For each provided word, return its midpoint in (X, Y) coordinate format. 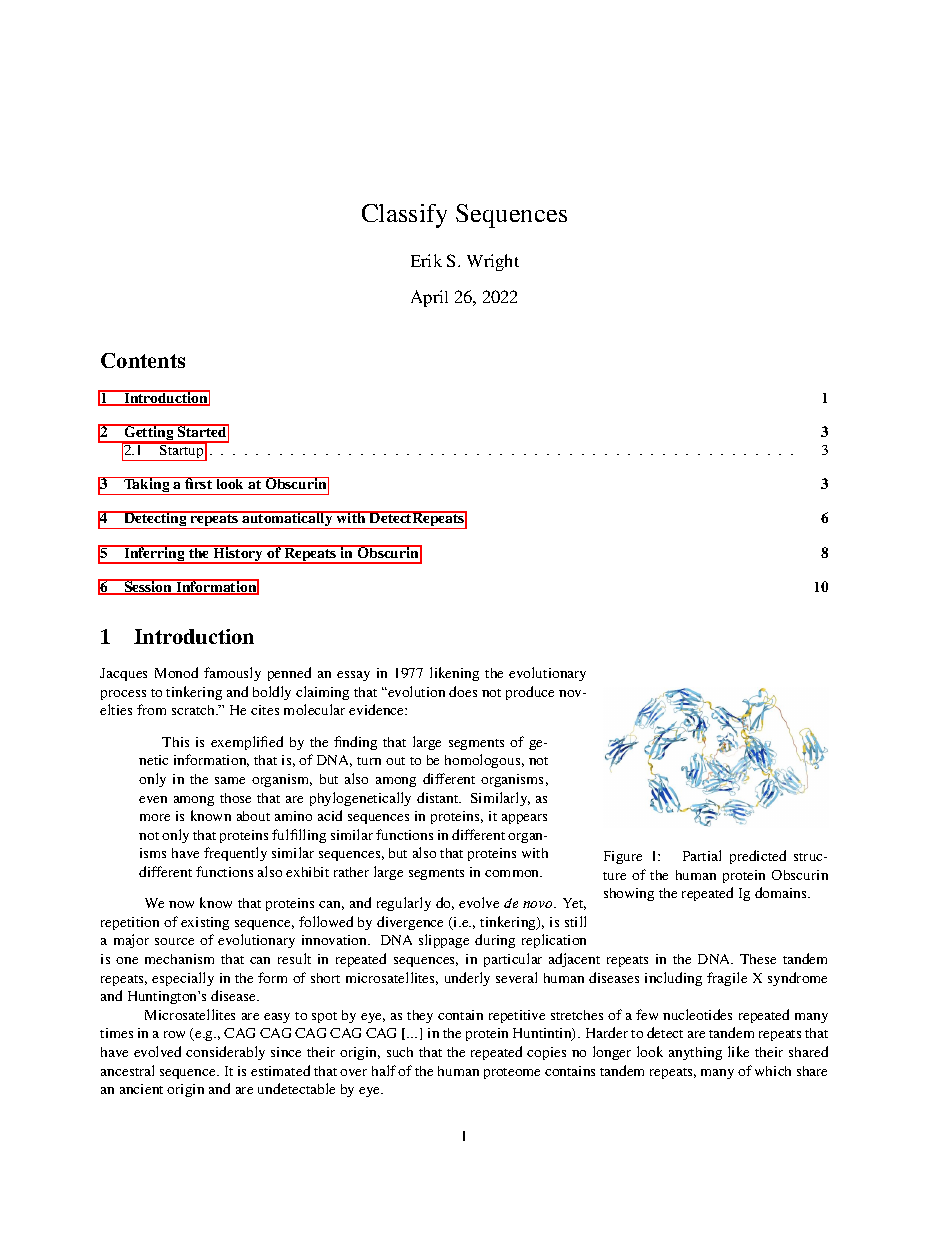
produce (530, 693)
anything (695, 1053)
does (463, 691)
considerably (225, 1053)
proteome (512, 1073)
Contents (143, 360)
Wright (493, 262)
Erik (426, 260)
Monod (176, 672)
